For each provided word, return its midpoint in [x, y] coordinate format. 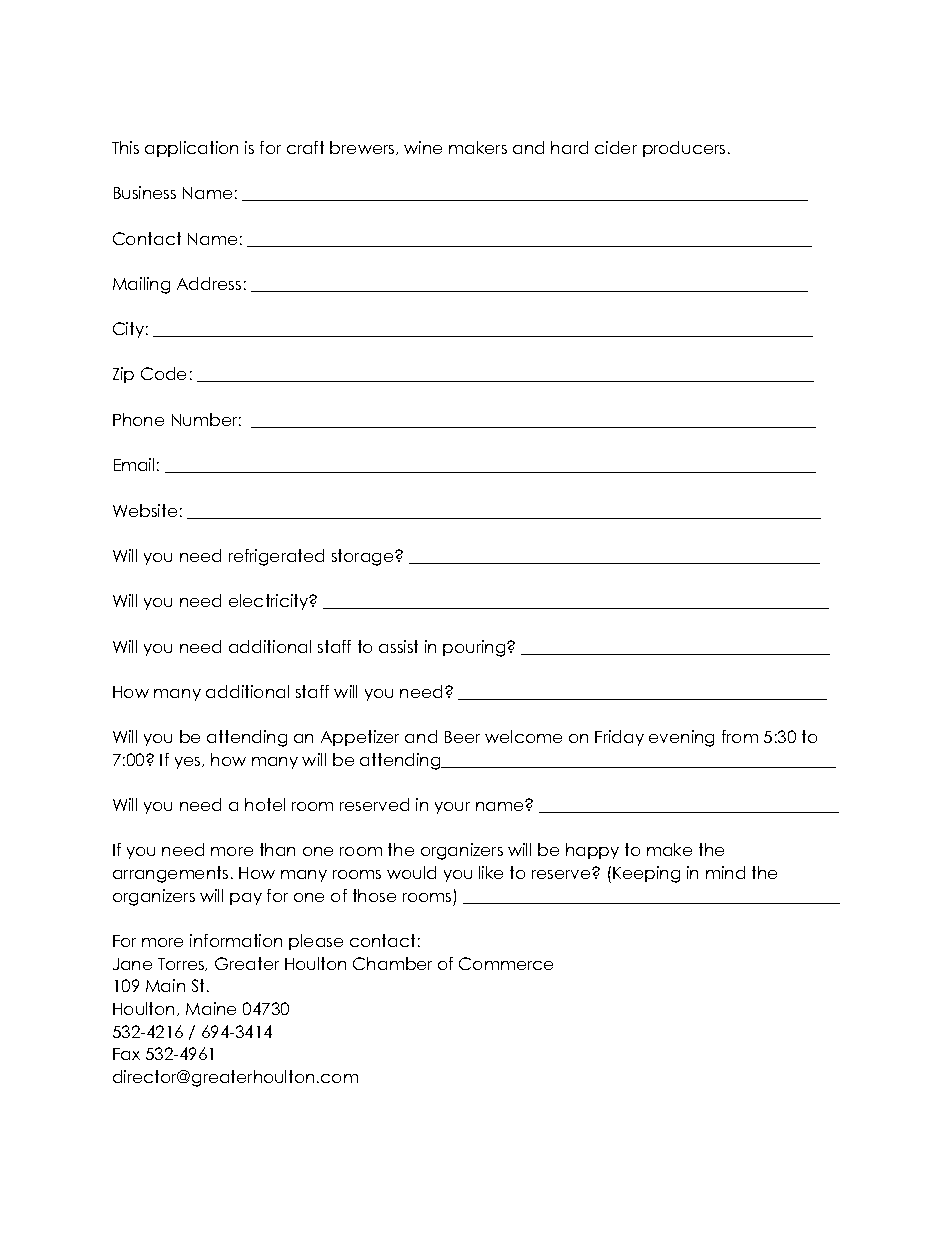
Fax [126, 1054]
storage [364, 557]
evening [681, 738]
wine [423, 147]
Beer [462, 737]
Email [134, 464]
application [191, 149]
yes [189, 763]
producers [684, 149]
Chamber [392, 963]
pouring [475, 648]
